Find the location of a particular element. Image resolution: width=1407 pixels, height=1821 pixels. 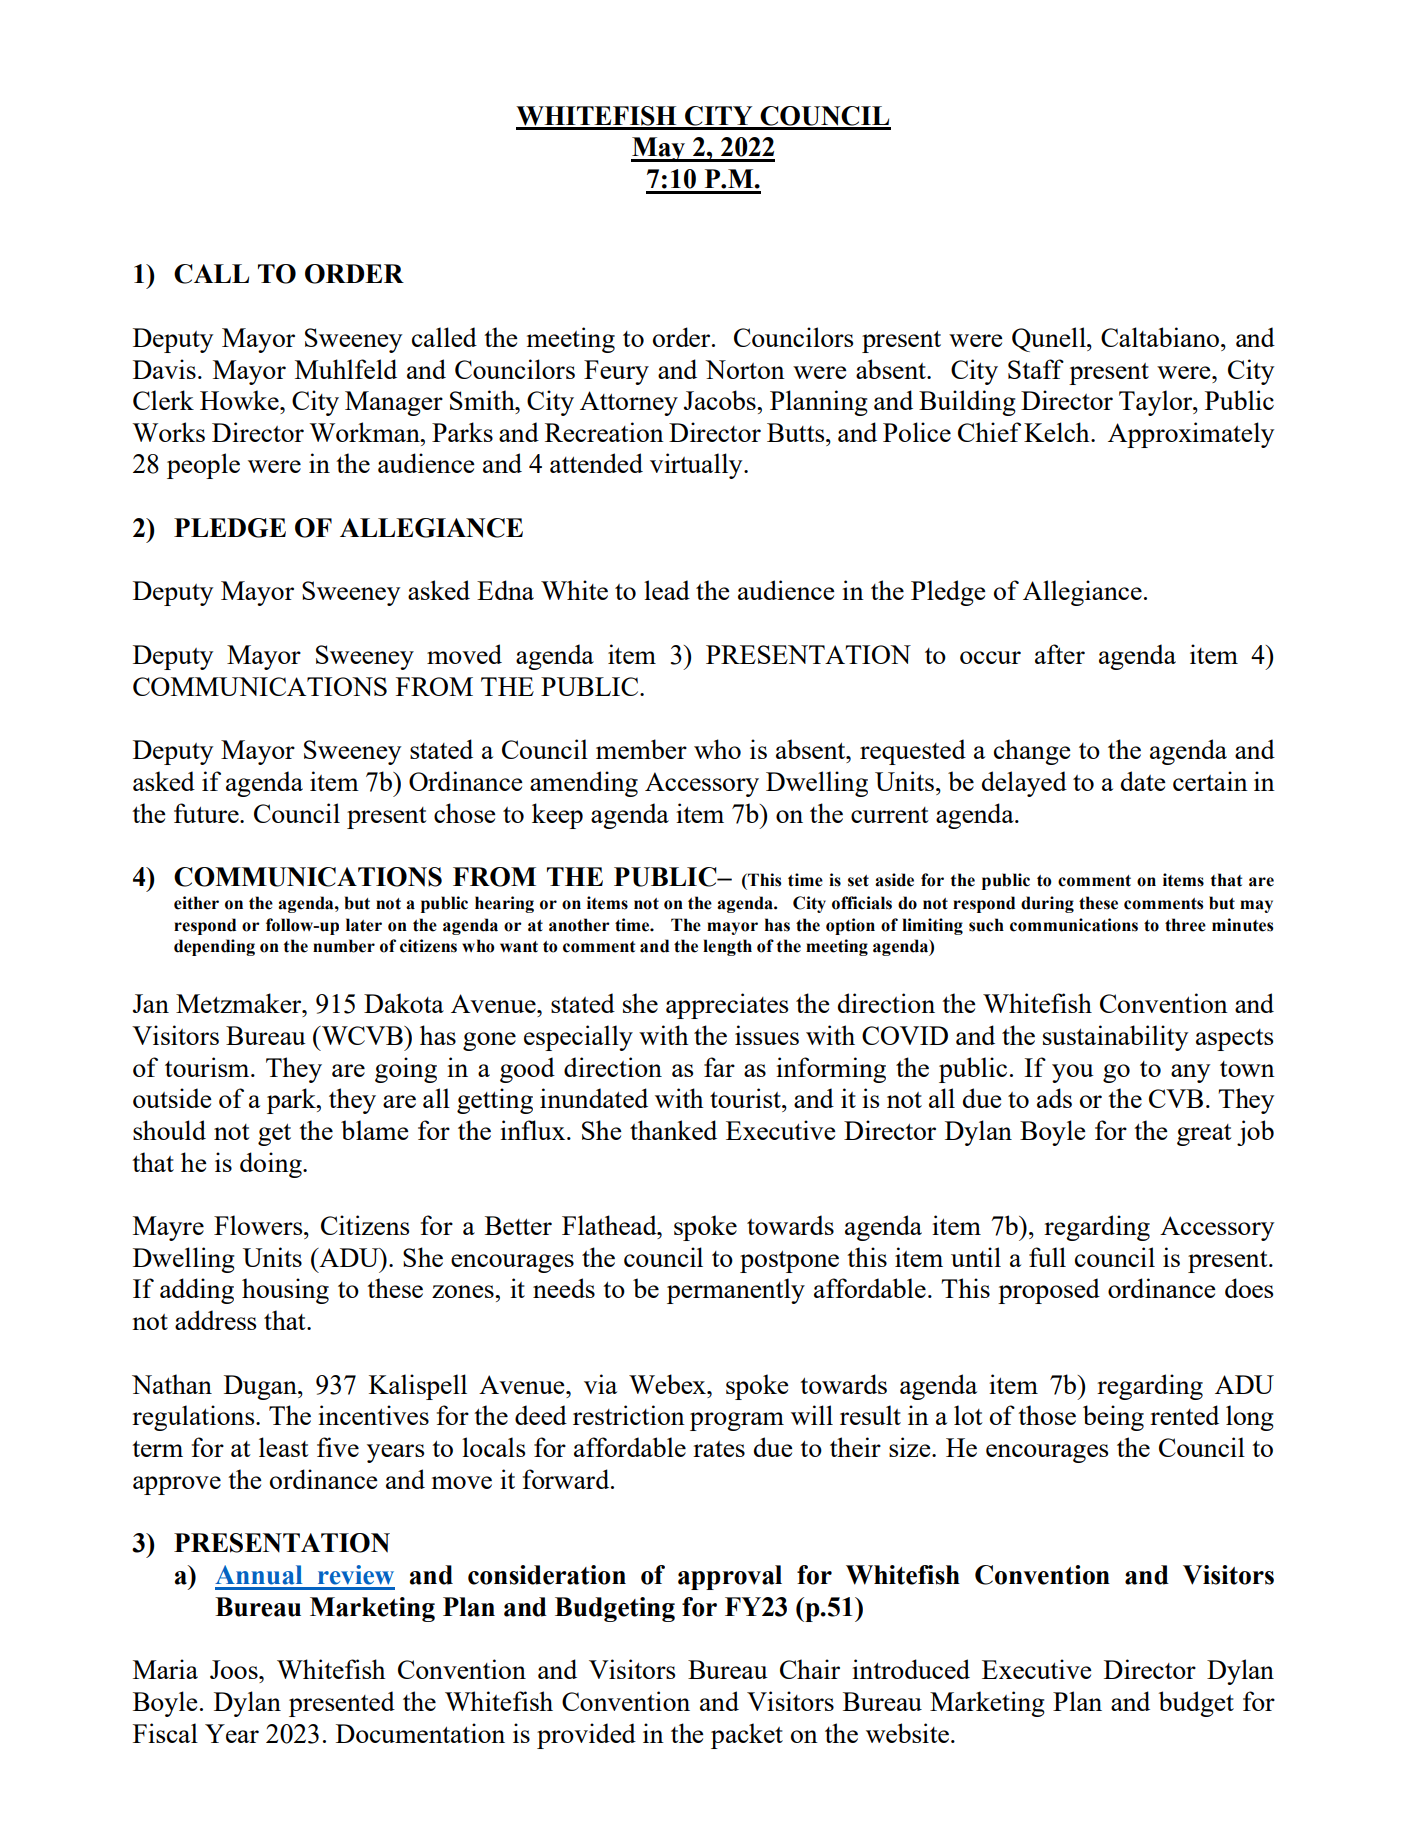

Maria is located at coordinates (165, 1669).
